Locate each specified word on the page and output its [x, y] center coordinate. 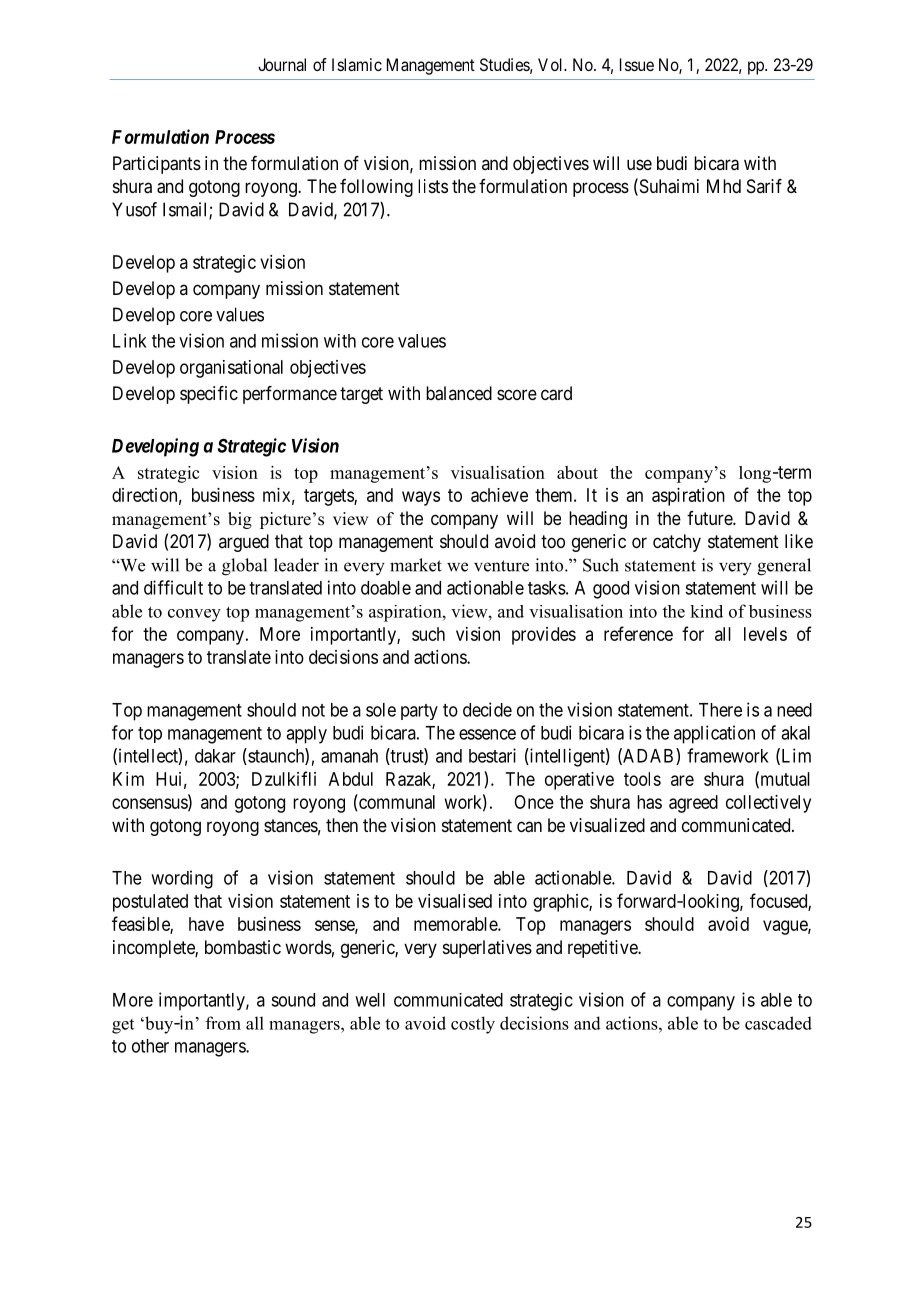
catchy [677, 543]
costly [473, 1025]
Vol [552, 64]
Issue [637, 64]
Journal [282, 64]
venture [501, 566]
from [223, 1023]
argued [244, 543]
